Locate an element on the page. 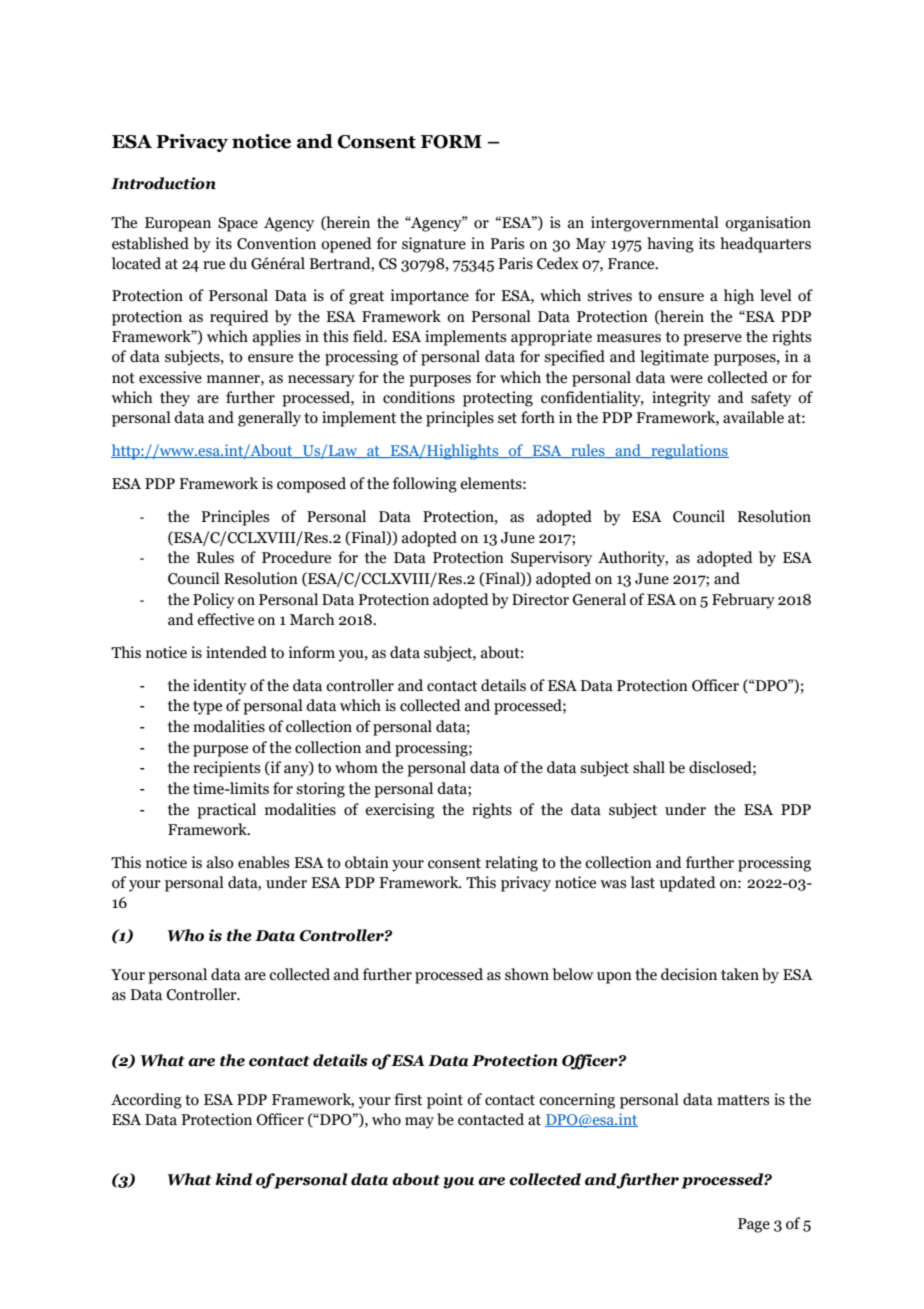 Image resolution: width=924 pixels, height=1309 pixels. shown is located at coordinates (527, 974).
